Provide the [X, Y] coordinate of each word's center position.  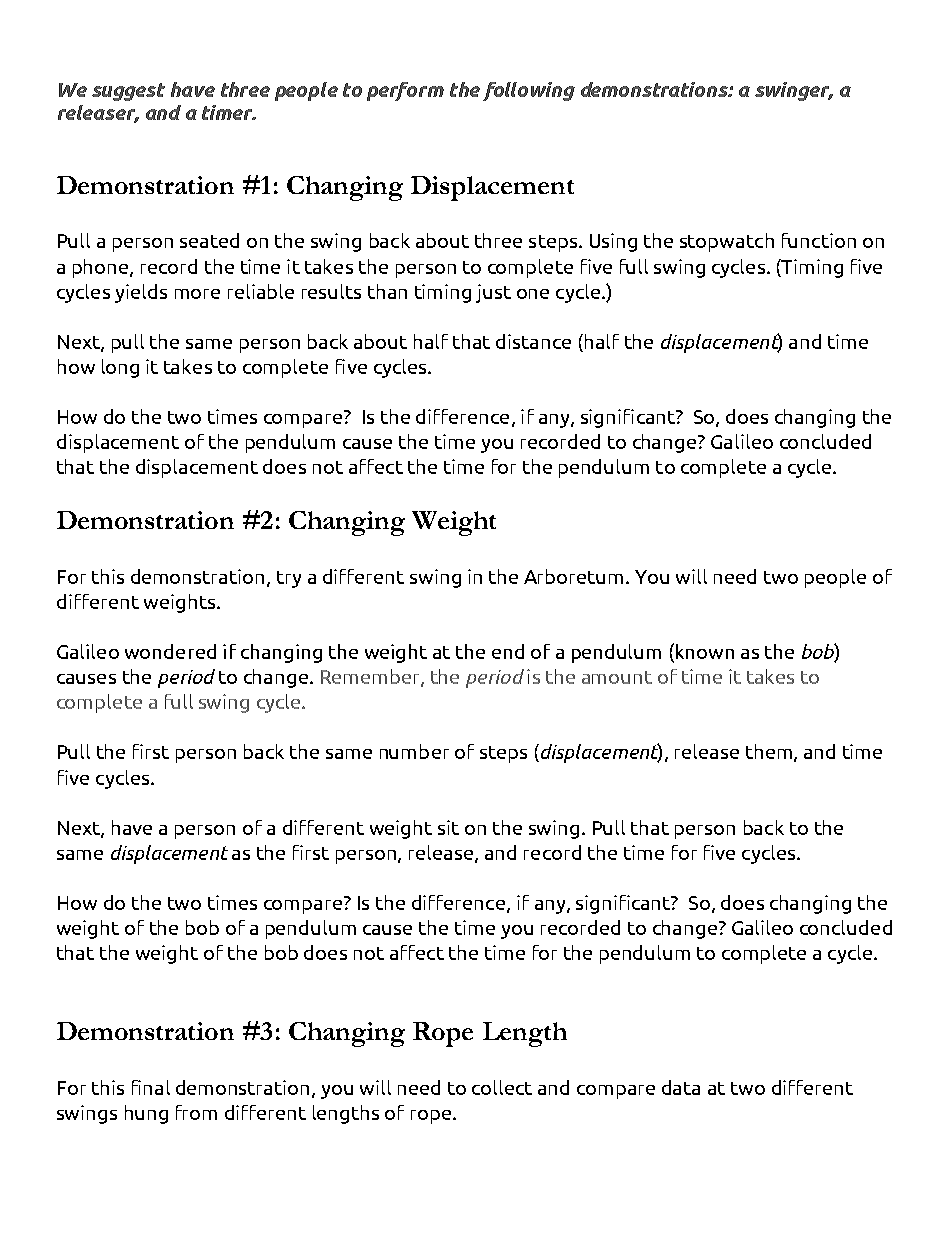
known [703, 652]
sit [448, 827]
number [414, 751]
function [819, 240]
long [120, 368]
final [151, 1087]
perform [405, 91]
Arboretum [573, 576]
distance [533, 341]
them [769, 751]
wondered [170, 651]
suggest [128, 92]
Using [613, 242]
